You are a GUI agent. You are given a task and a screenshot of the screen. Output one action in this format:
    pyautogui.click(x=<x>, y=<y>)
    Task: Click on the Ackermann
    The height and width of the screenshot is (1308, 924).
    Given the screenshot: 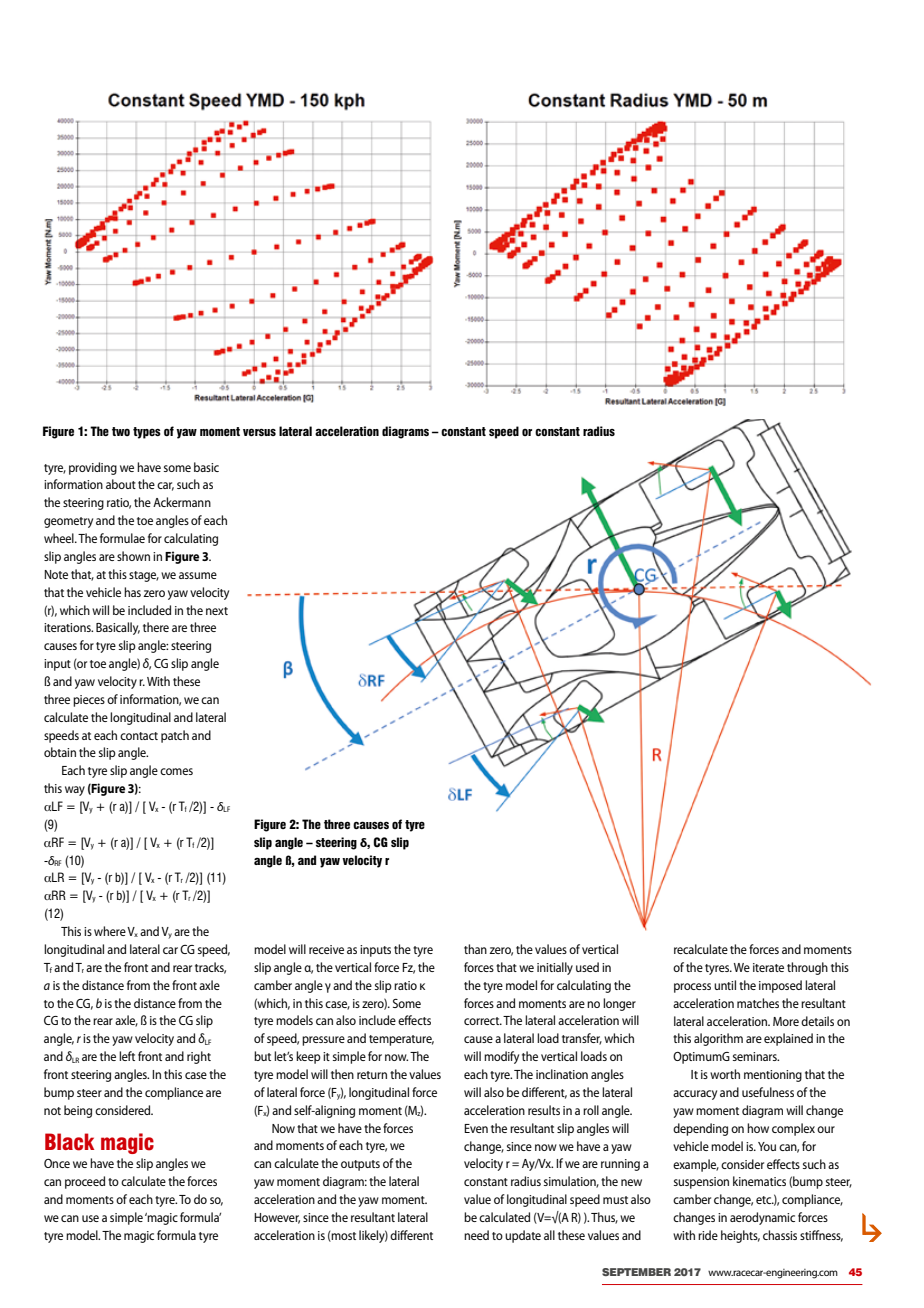 What is the action you would take?
    pyautogui.click(x=182, y=502)
